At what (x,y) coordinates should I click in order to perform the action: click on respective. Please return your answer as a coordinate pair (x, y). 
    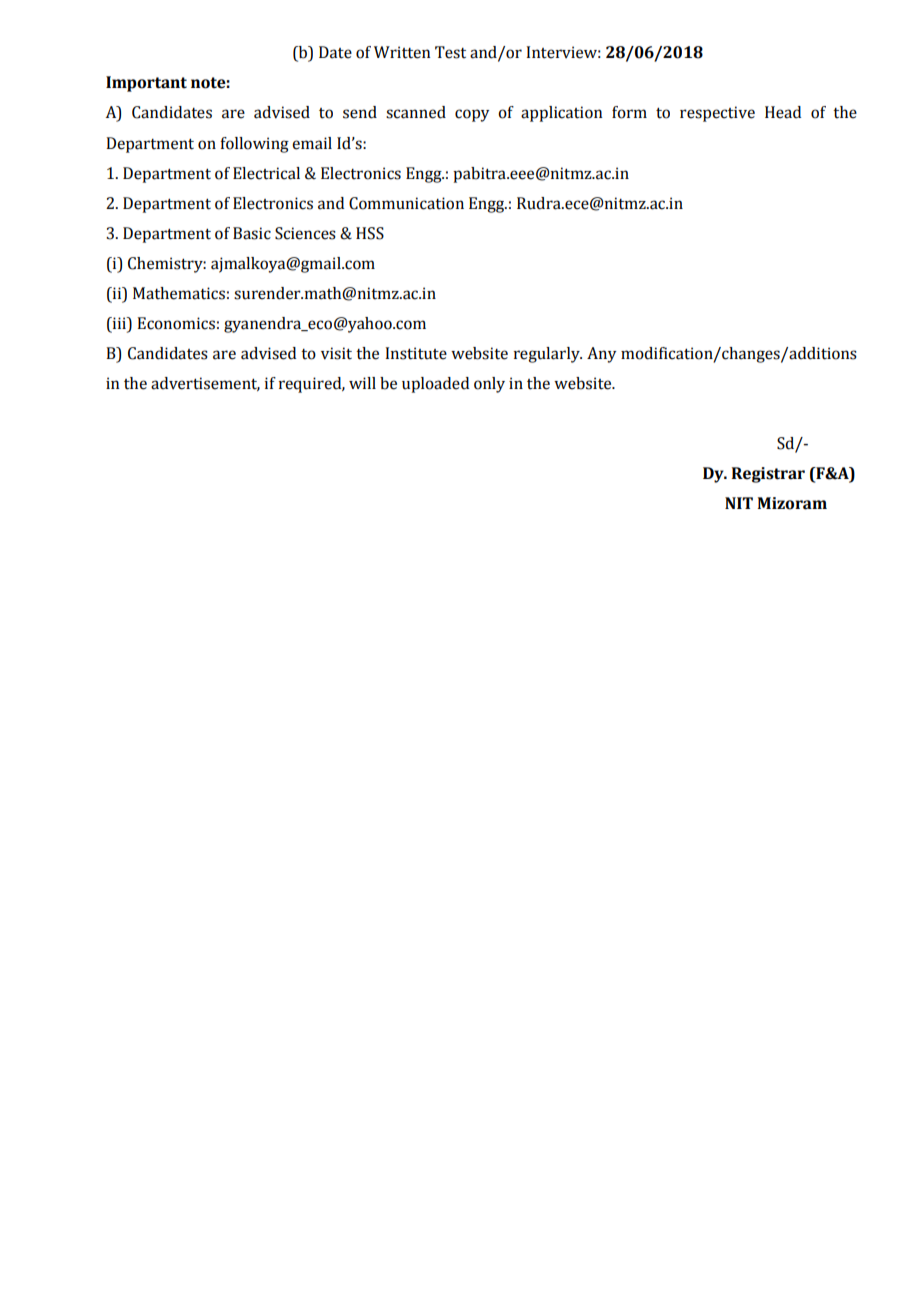
    Looking at the image, I should click on (717, 114).
